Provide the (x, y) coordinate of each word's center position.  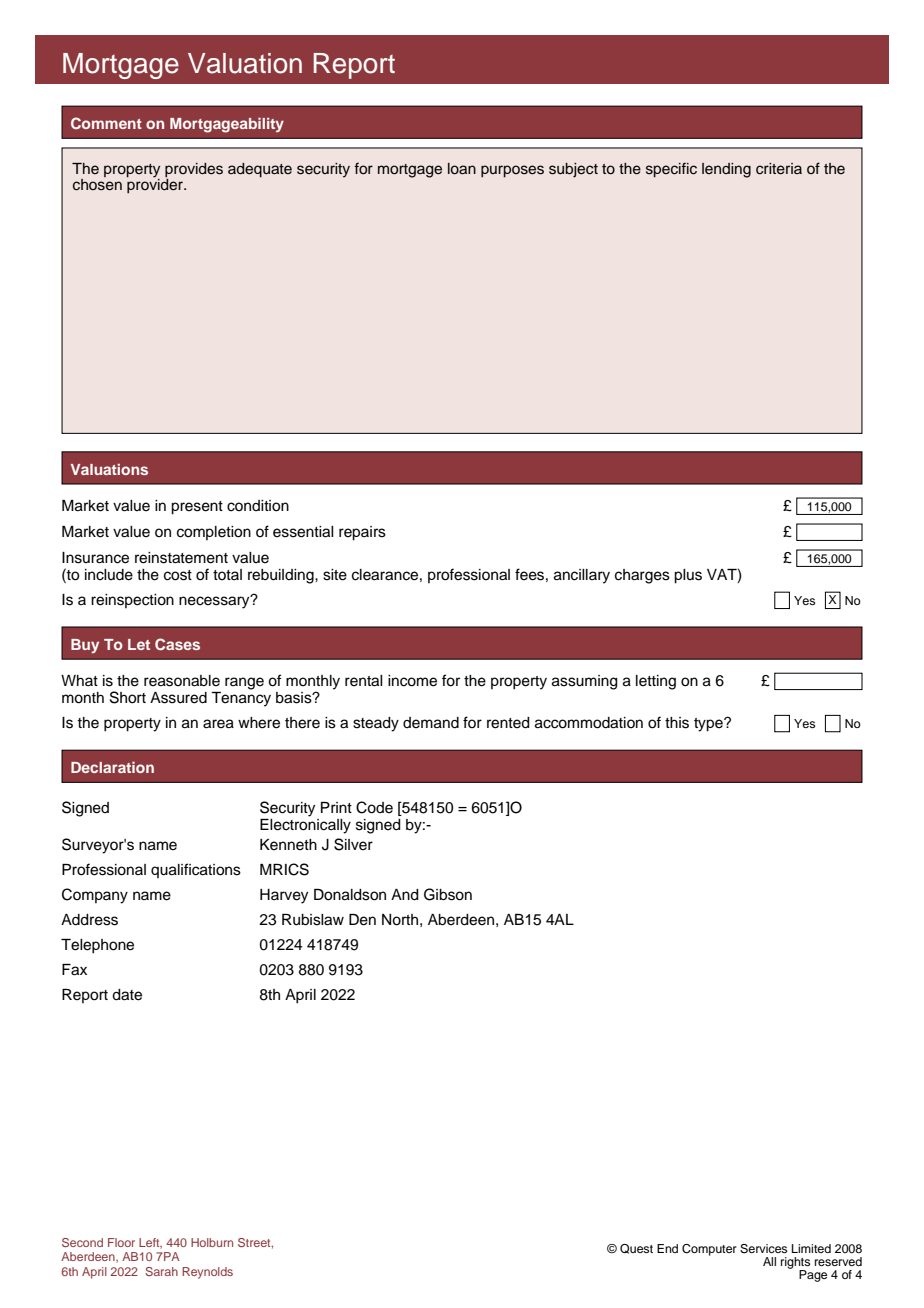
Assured (178, 698)
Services (763, 1249)
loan (462, 169)
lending (726, 170)
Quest (636, 1249)
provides (194, 170)
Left (150, 1243)
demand (431, 723)
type (709, 725)
